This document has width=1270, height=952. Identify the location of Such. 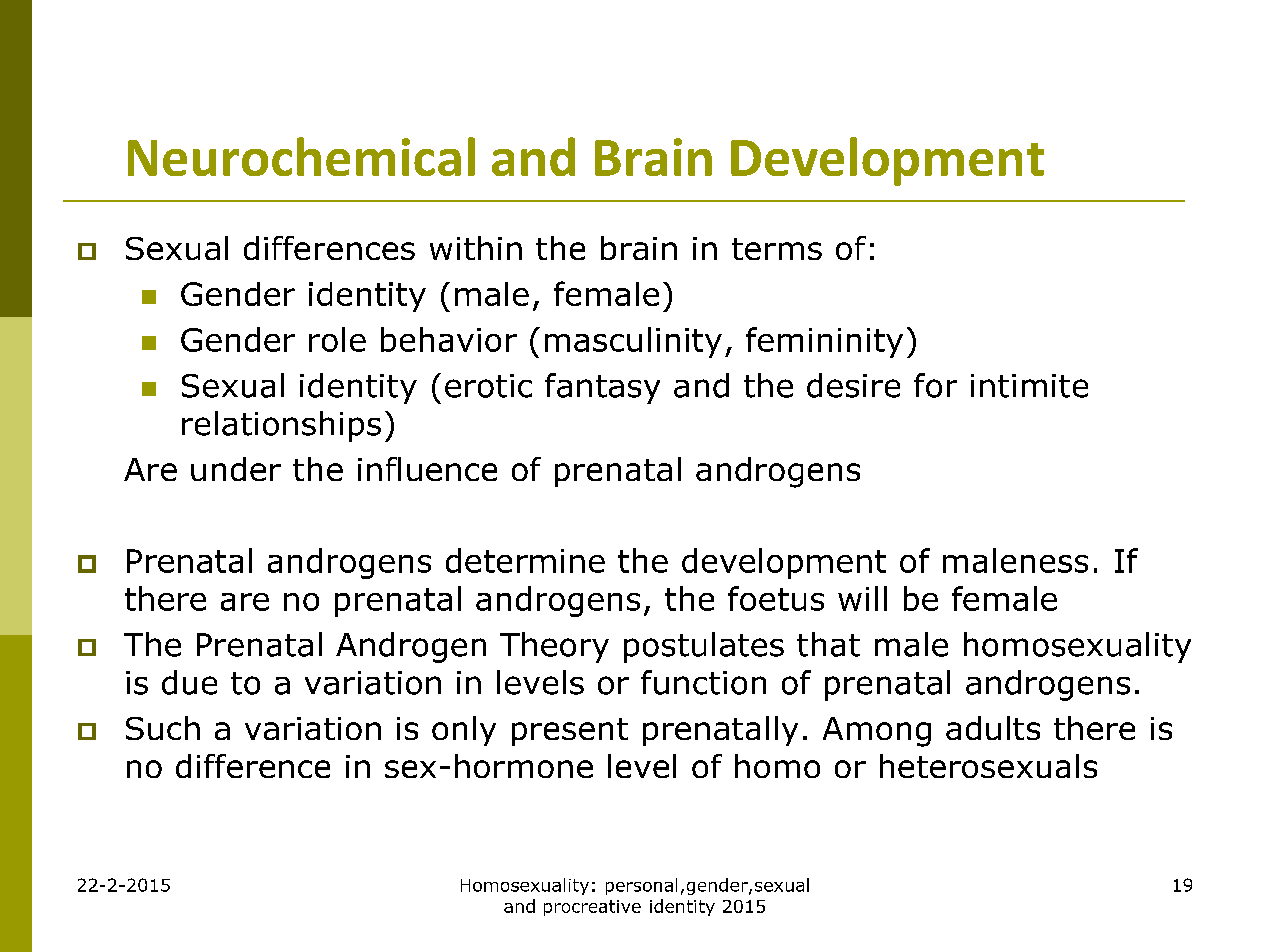
(163, 728).
